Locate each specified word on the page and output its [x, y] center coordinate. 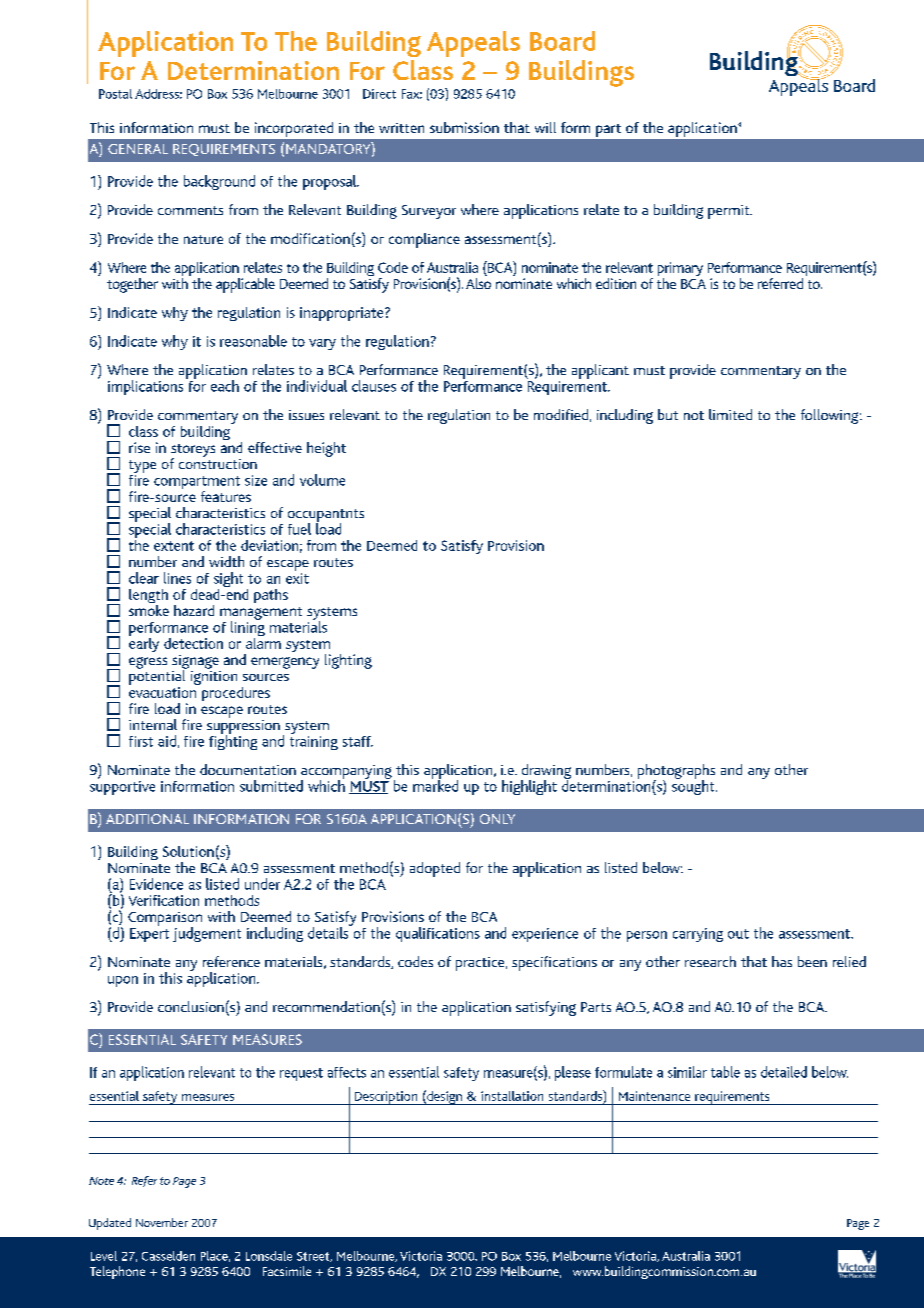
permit [730, 212]
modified [561, 414]
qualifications [438, 934]
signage [195, 663]
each [225, 386]
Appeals [473, 44]
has [782, 961]
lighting [348, 661]
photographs [676, 772]
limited [730, 414]
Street [314, 1257]
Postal [115, 94]
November [162, 1222]
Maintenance [654, 1096]
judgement [207, 934]
